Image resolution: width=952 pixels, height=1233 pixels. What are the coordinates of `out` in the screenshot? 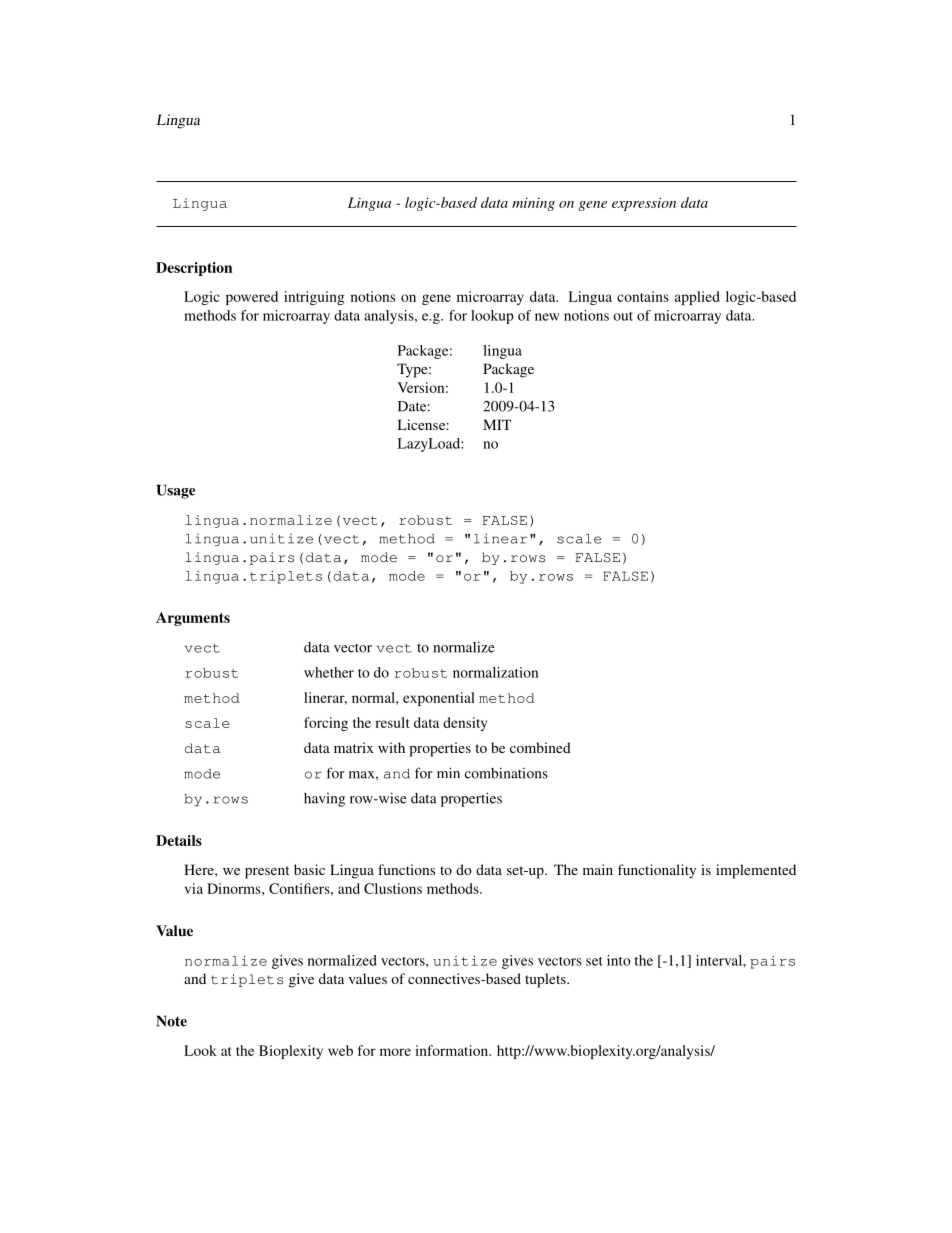 It's located at (623, 316).
